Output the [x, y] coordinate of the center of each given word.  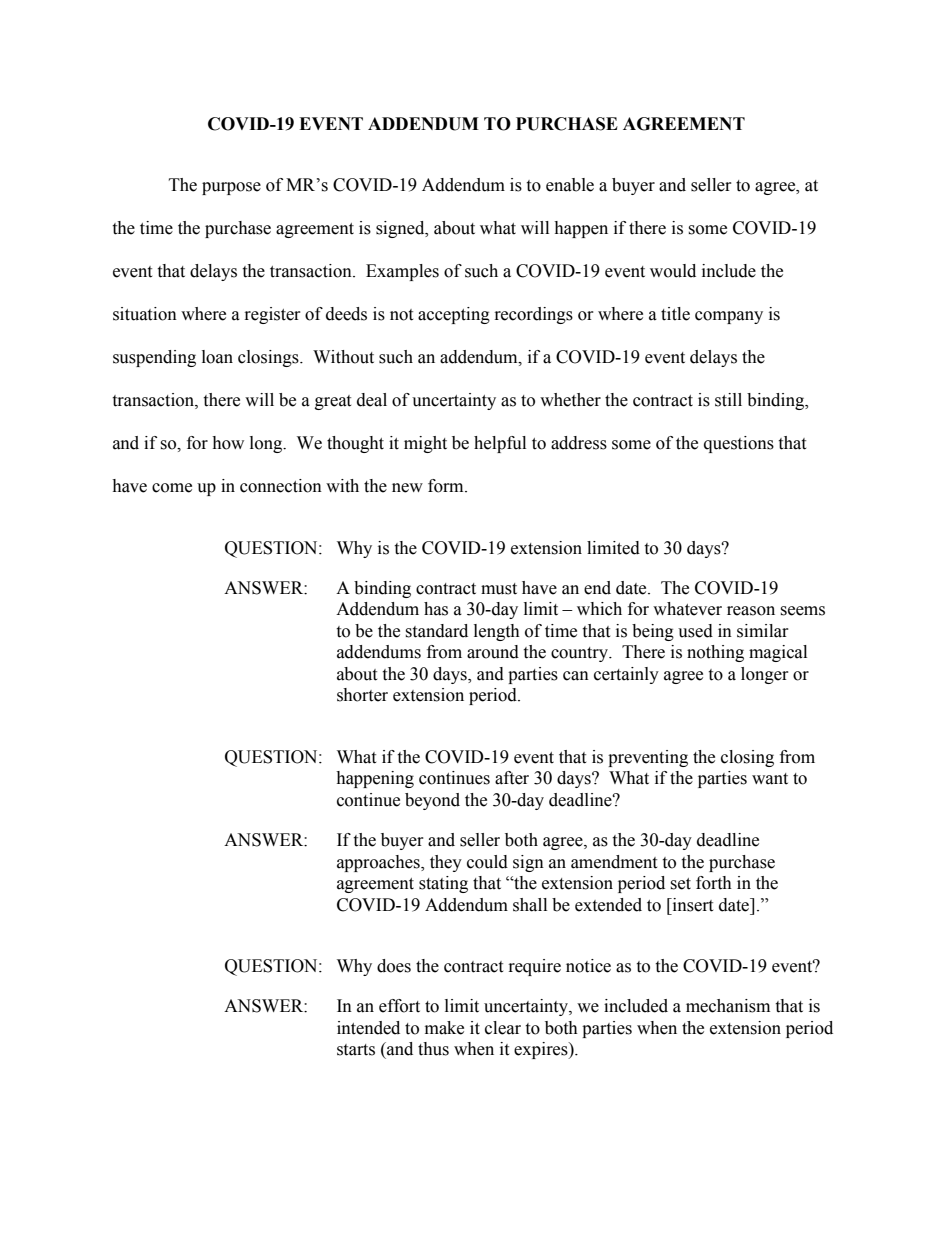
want [770, 779]
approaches [379, 863]
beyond [432, 801]
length [497, 632]
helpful [500, 444]
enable [570, 185]
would [673, 271]
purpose [231, 188]
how [228, 443]
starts [356, 1050]
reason [751, 611]
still [728, 400]
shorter [362, 695]
